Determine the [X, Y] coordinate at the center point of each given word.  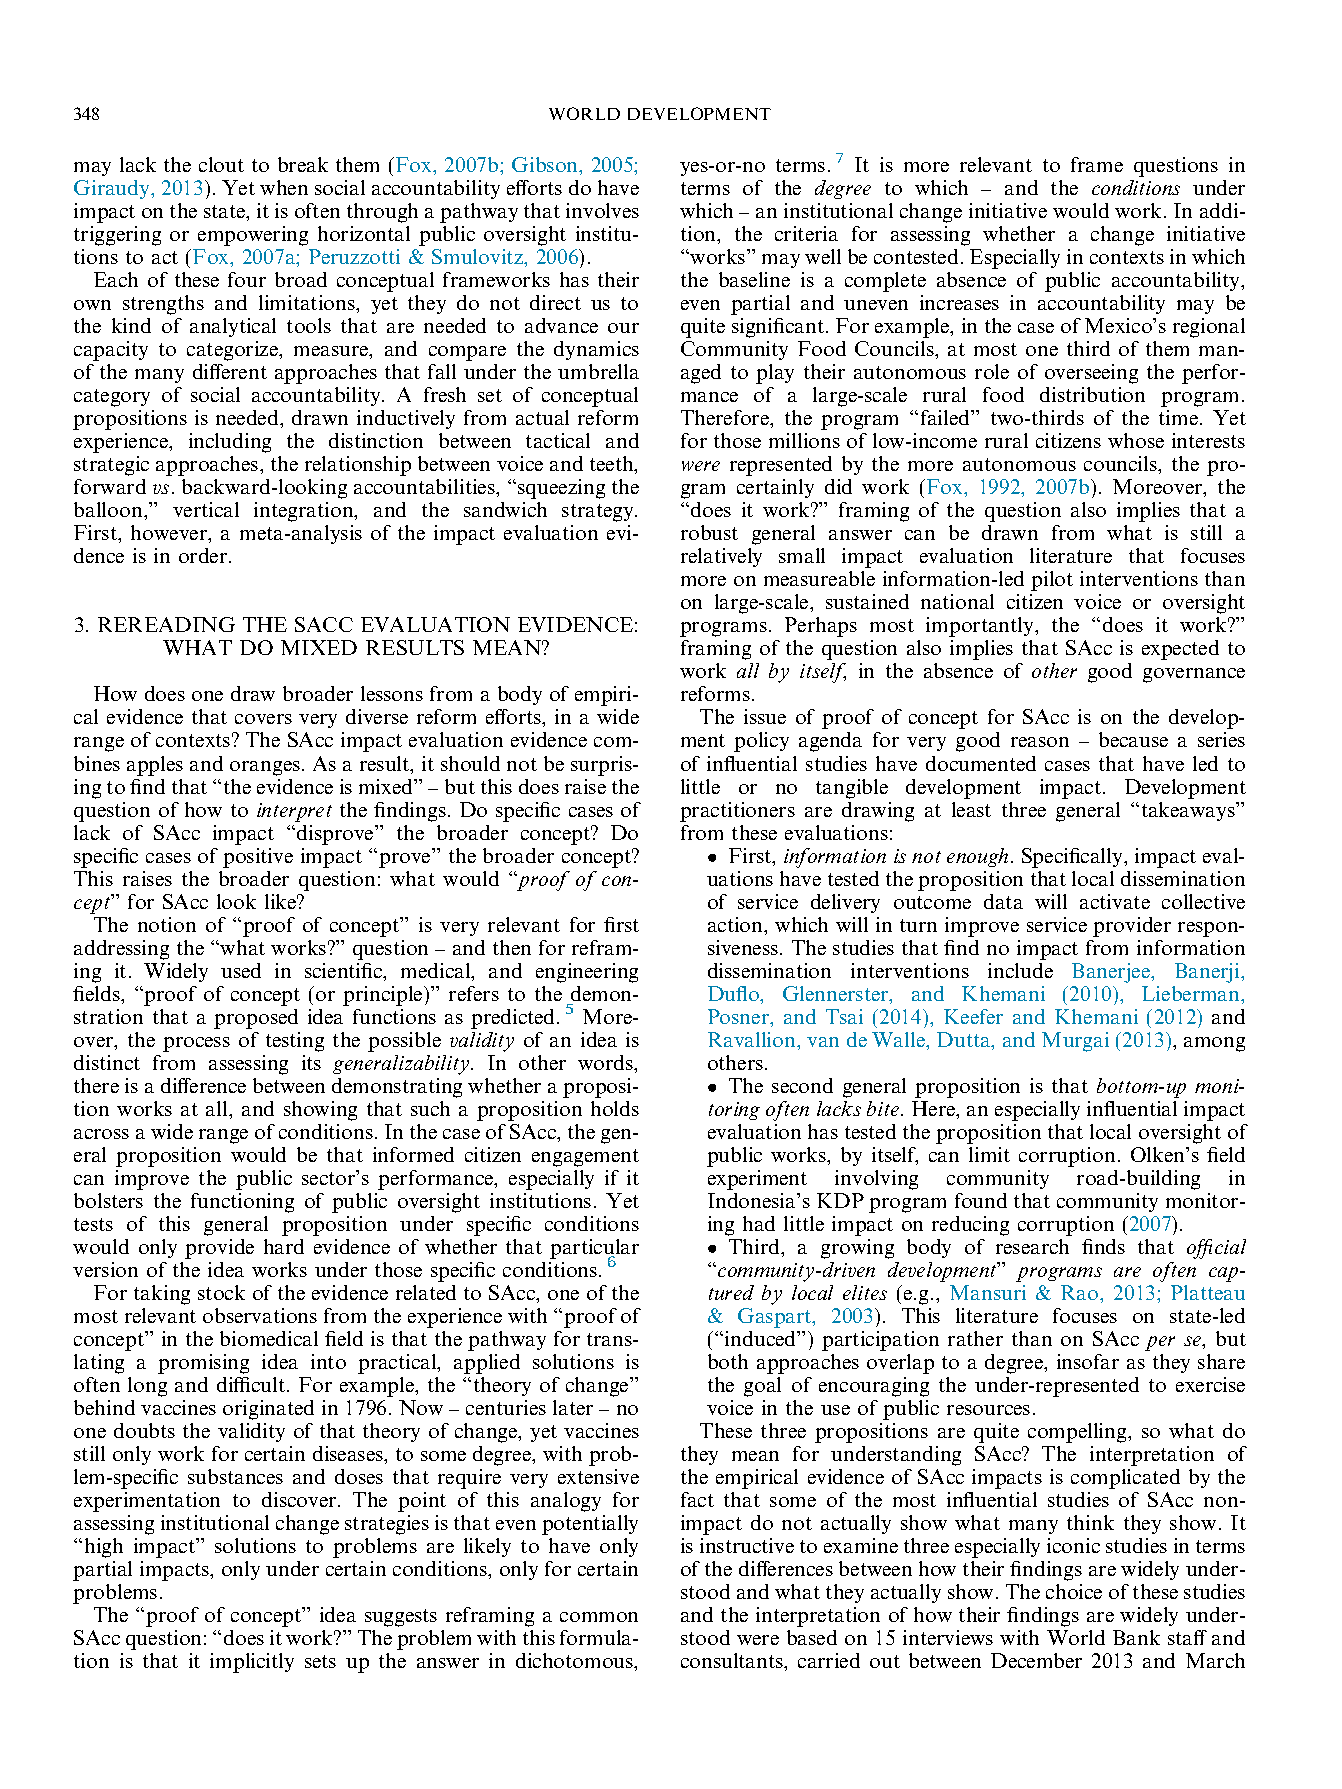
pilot [1052, 581]
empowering [253, 236]
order [204, 555]
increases [959, 302]
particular [594, 1250]
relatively [721, 557]
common [599, 1617]
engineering [587, 973]
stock [221, 1292]
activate [1115, 901]
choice [1074, 1591]
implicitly [252, 1663]
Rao [1081, 1292]
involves [602, 210]
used [241, 970]
